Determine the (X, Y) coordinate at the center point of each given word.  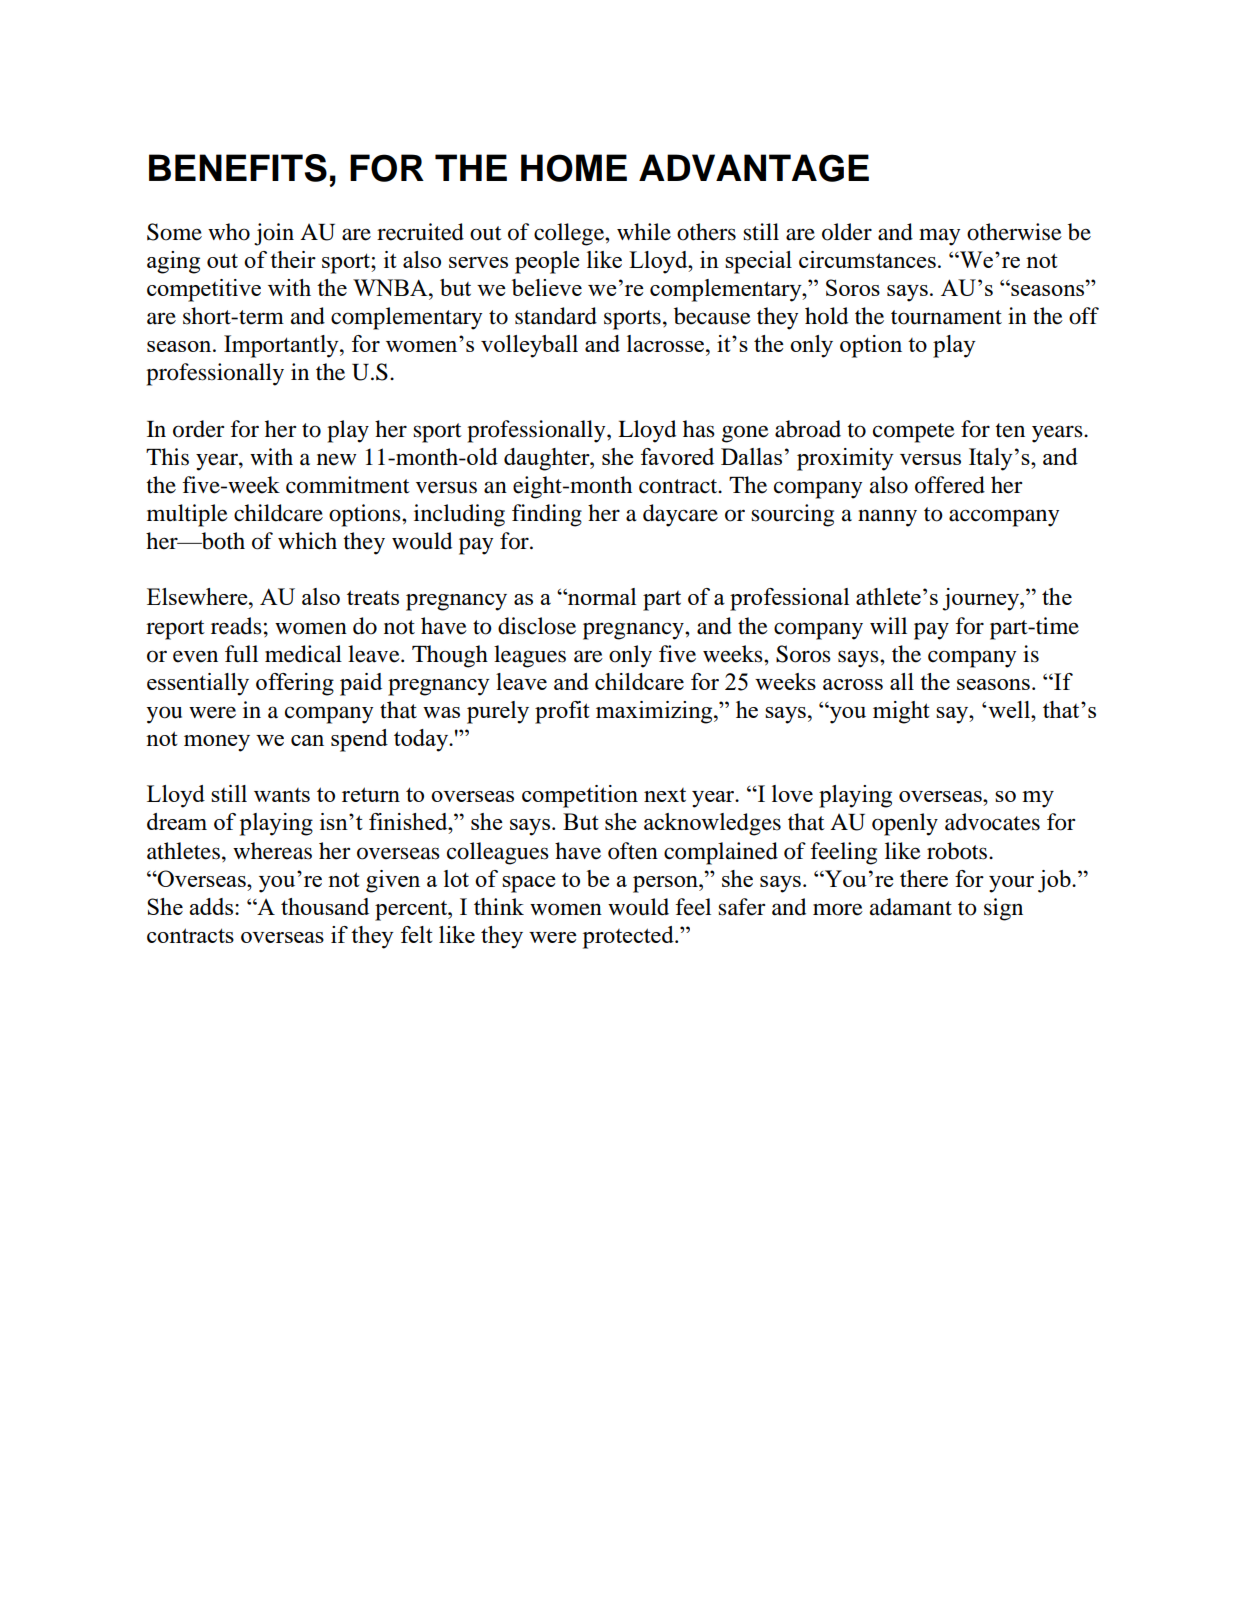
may (939, 237)
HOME (574, 168)
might (901, 712)
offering (295, 684)
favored (677, 456)
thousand (325, 906)
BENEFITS (238, 168)
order (199, 429)
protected (629, 937)
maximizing (655, 712)
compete (914, 433)
